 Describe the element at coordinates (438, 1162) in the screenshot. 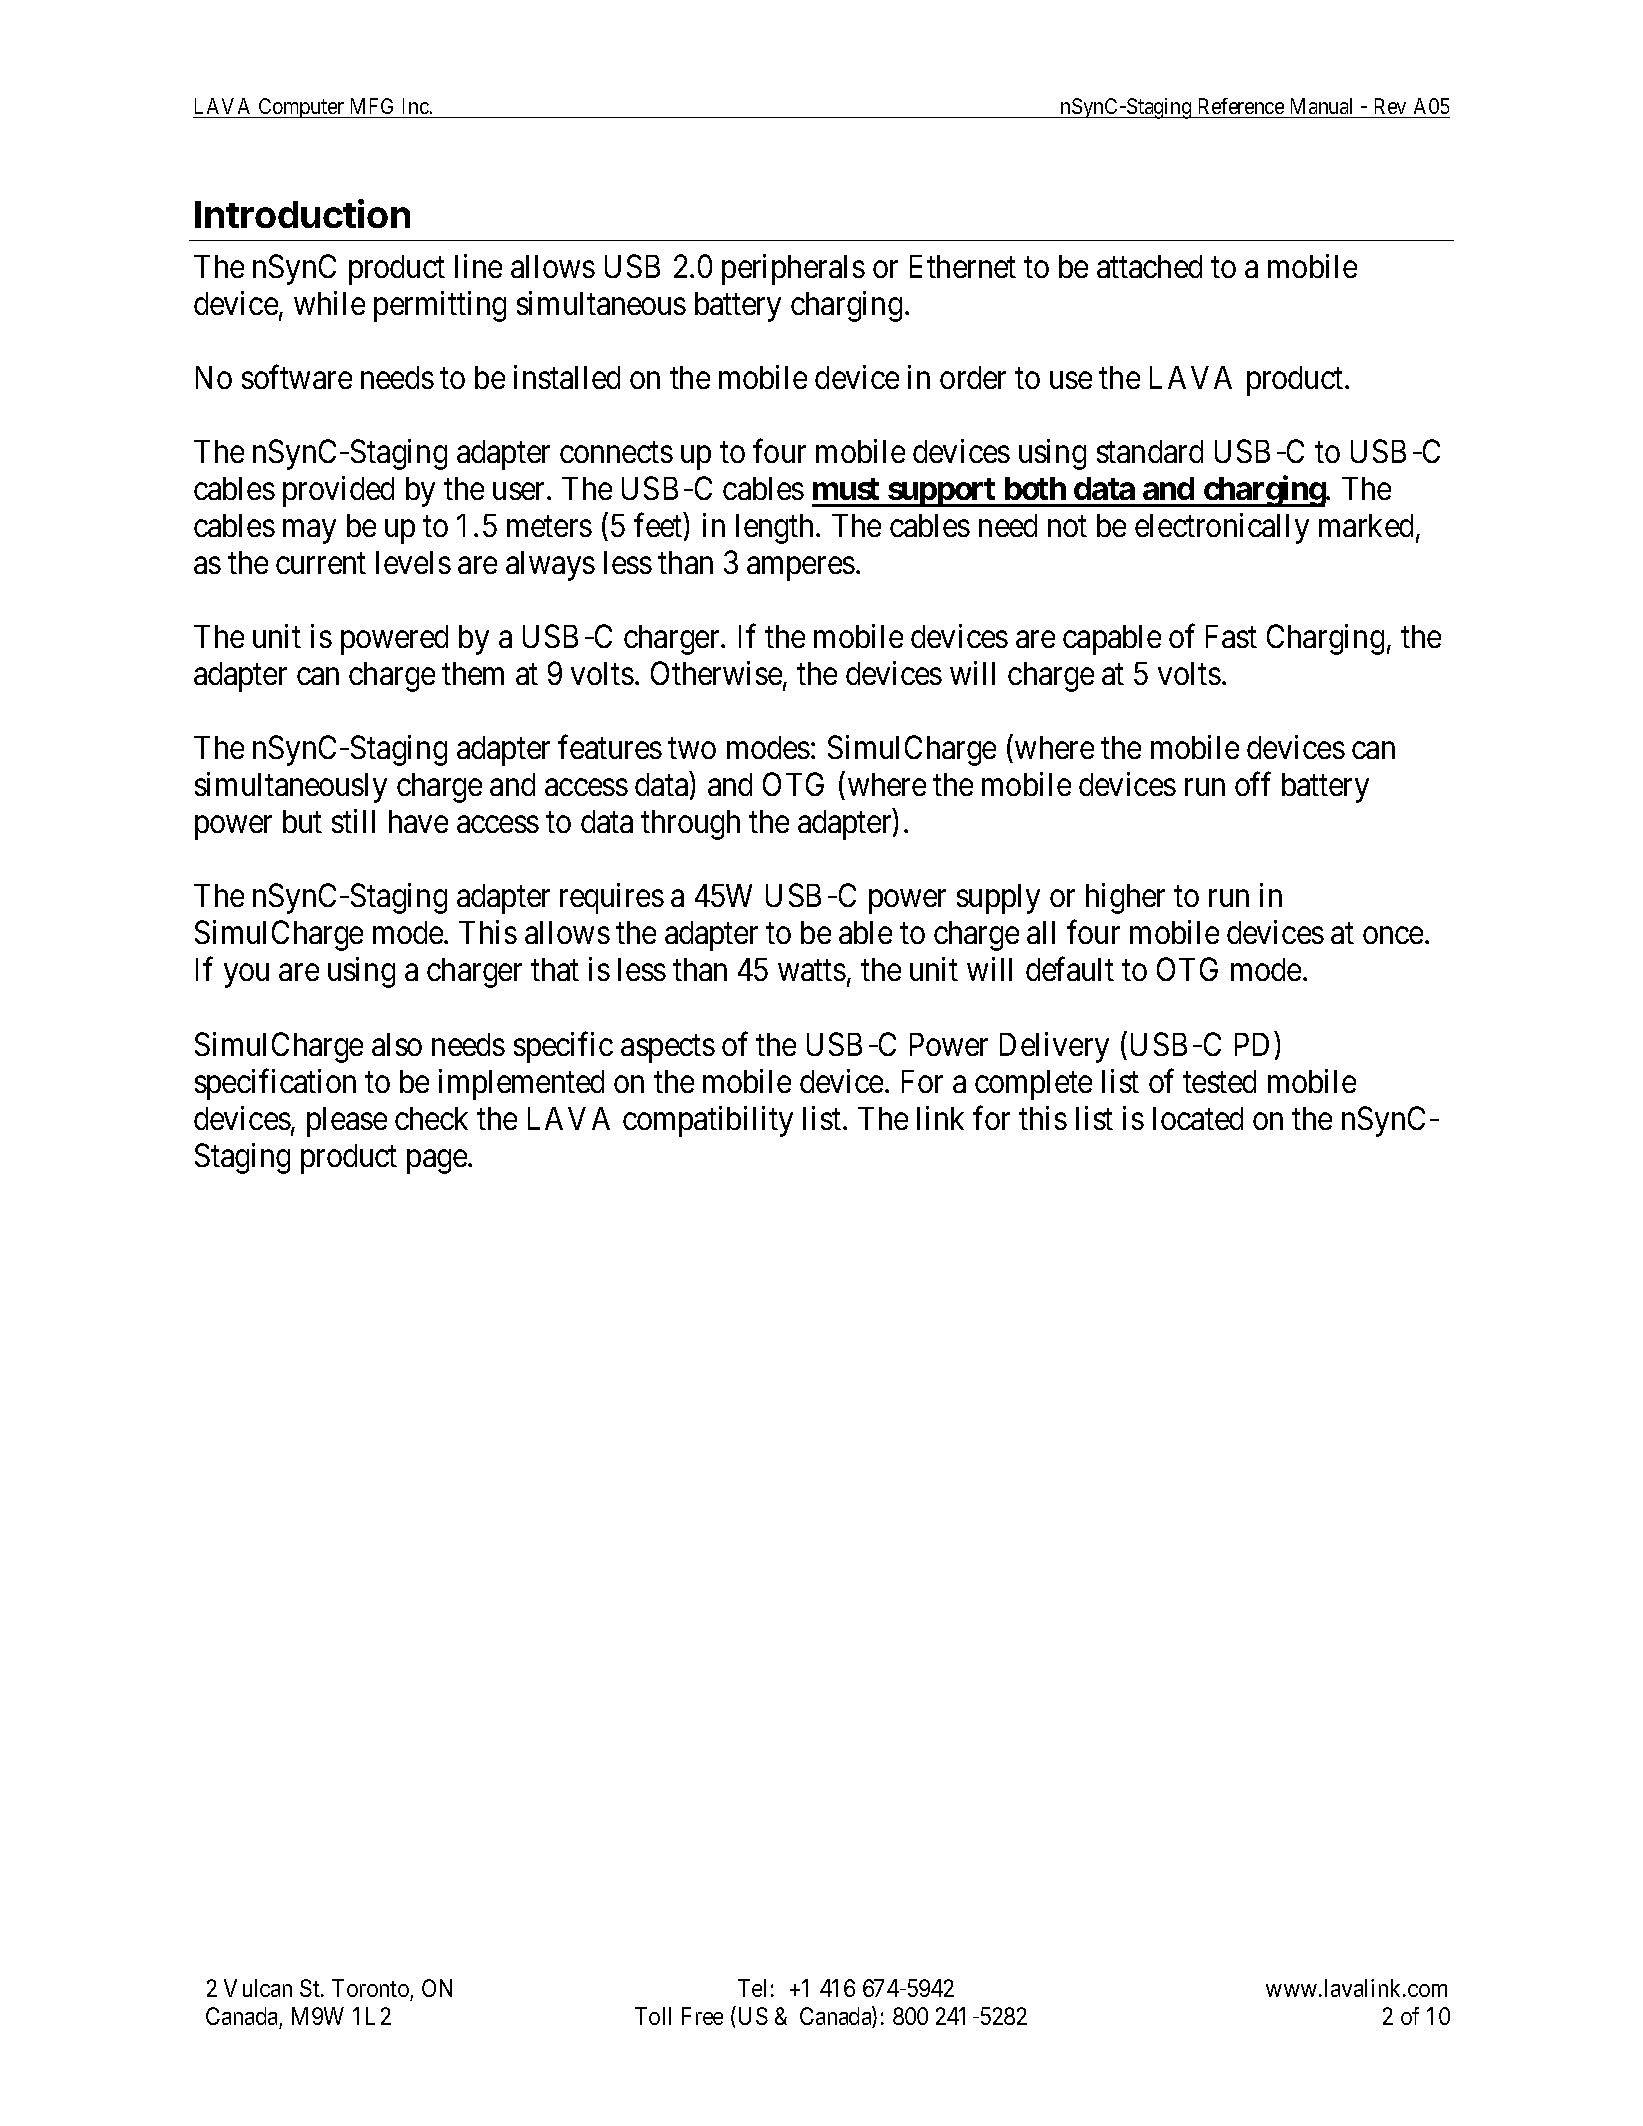

I see `page` at that location.
